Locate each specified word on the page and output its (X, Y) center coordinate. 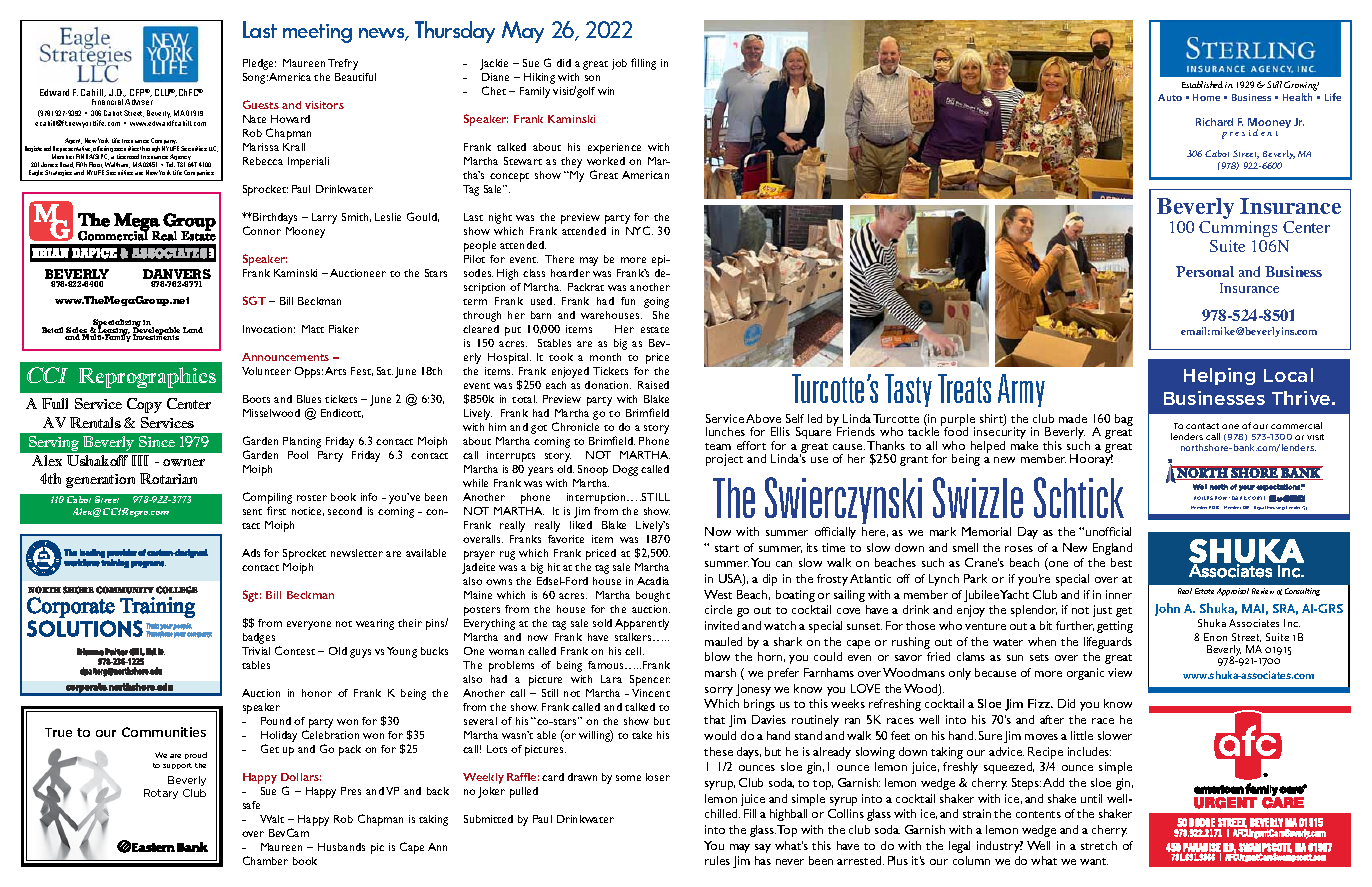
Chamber (265, 860)
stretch (1099, 845)
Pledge (259, 64)
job (619, 64)
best (1121, 562)
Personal (1205, 271)
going (656, 302)
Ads (251, 553)
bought (653, 596)
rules (717, 860)
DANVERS (177, 275)
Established (1202, 84)
